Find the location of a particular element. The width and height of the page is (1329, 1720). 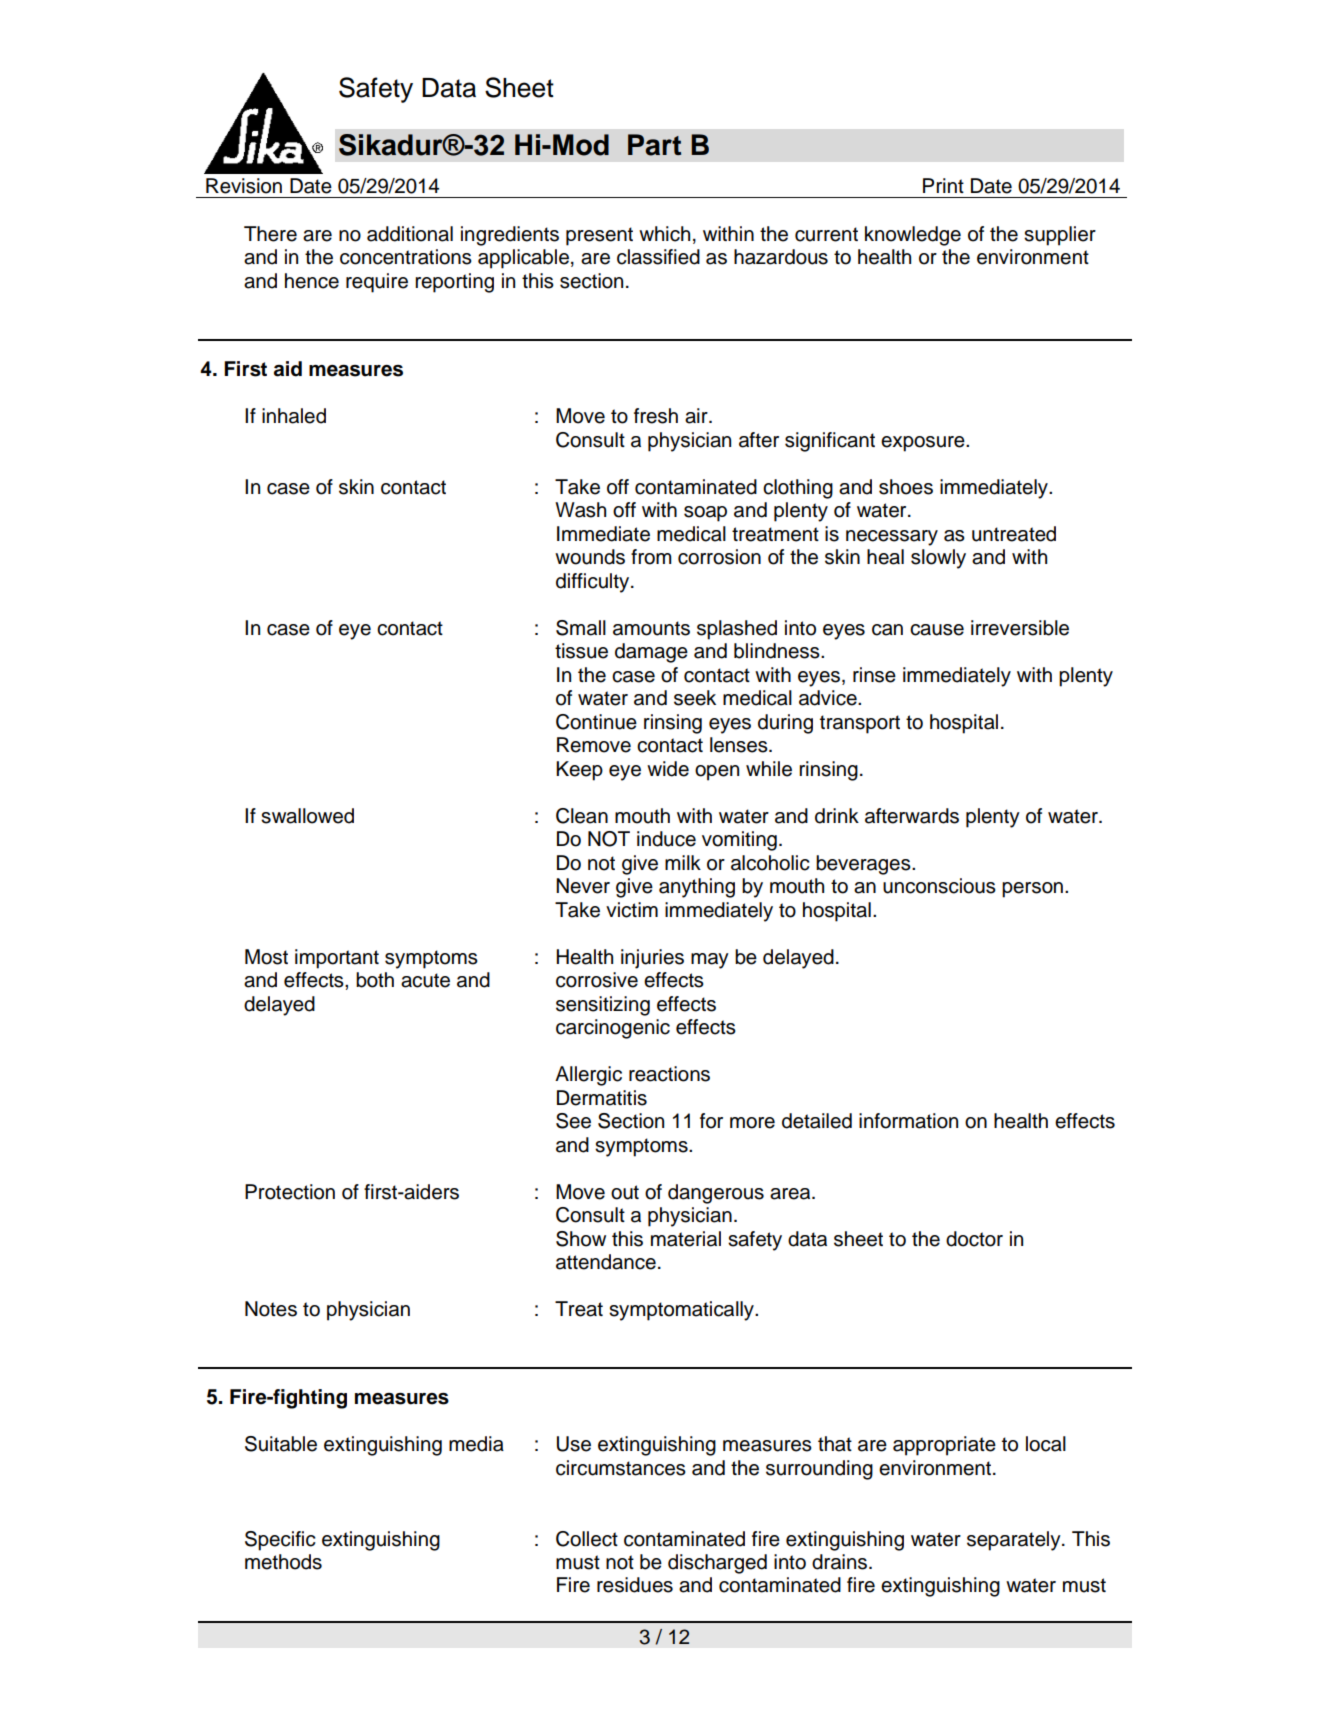

milk is located at coordinates (683, 862).
